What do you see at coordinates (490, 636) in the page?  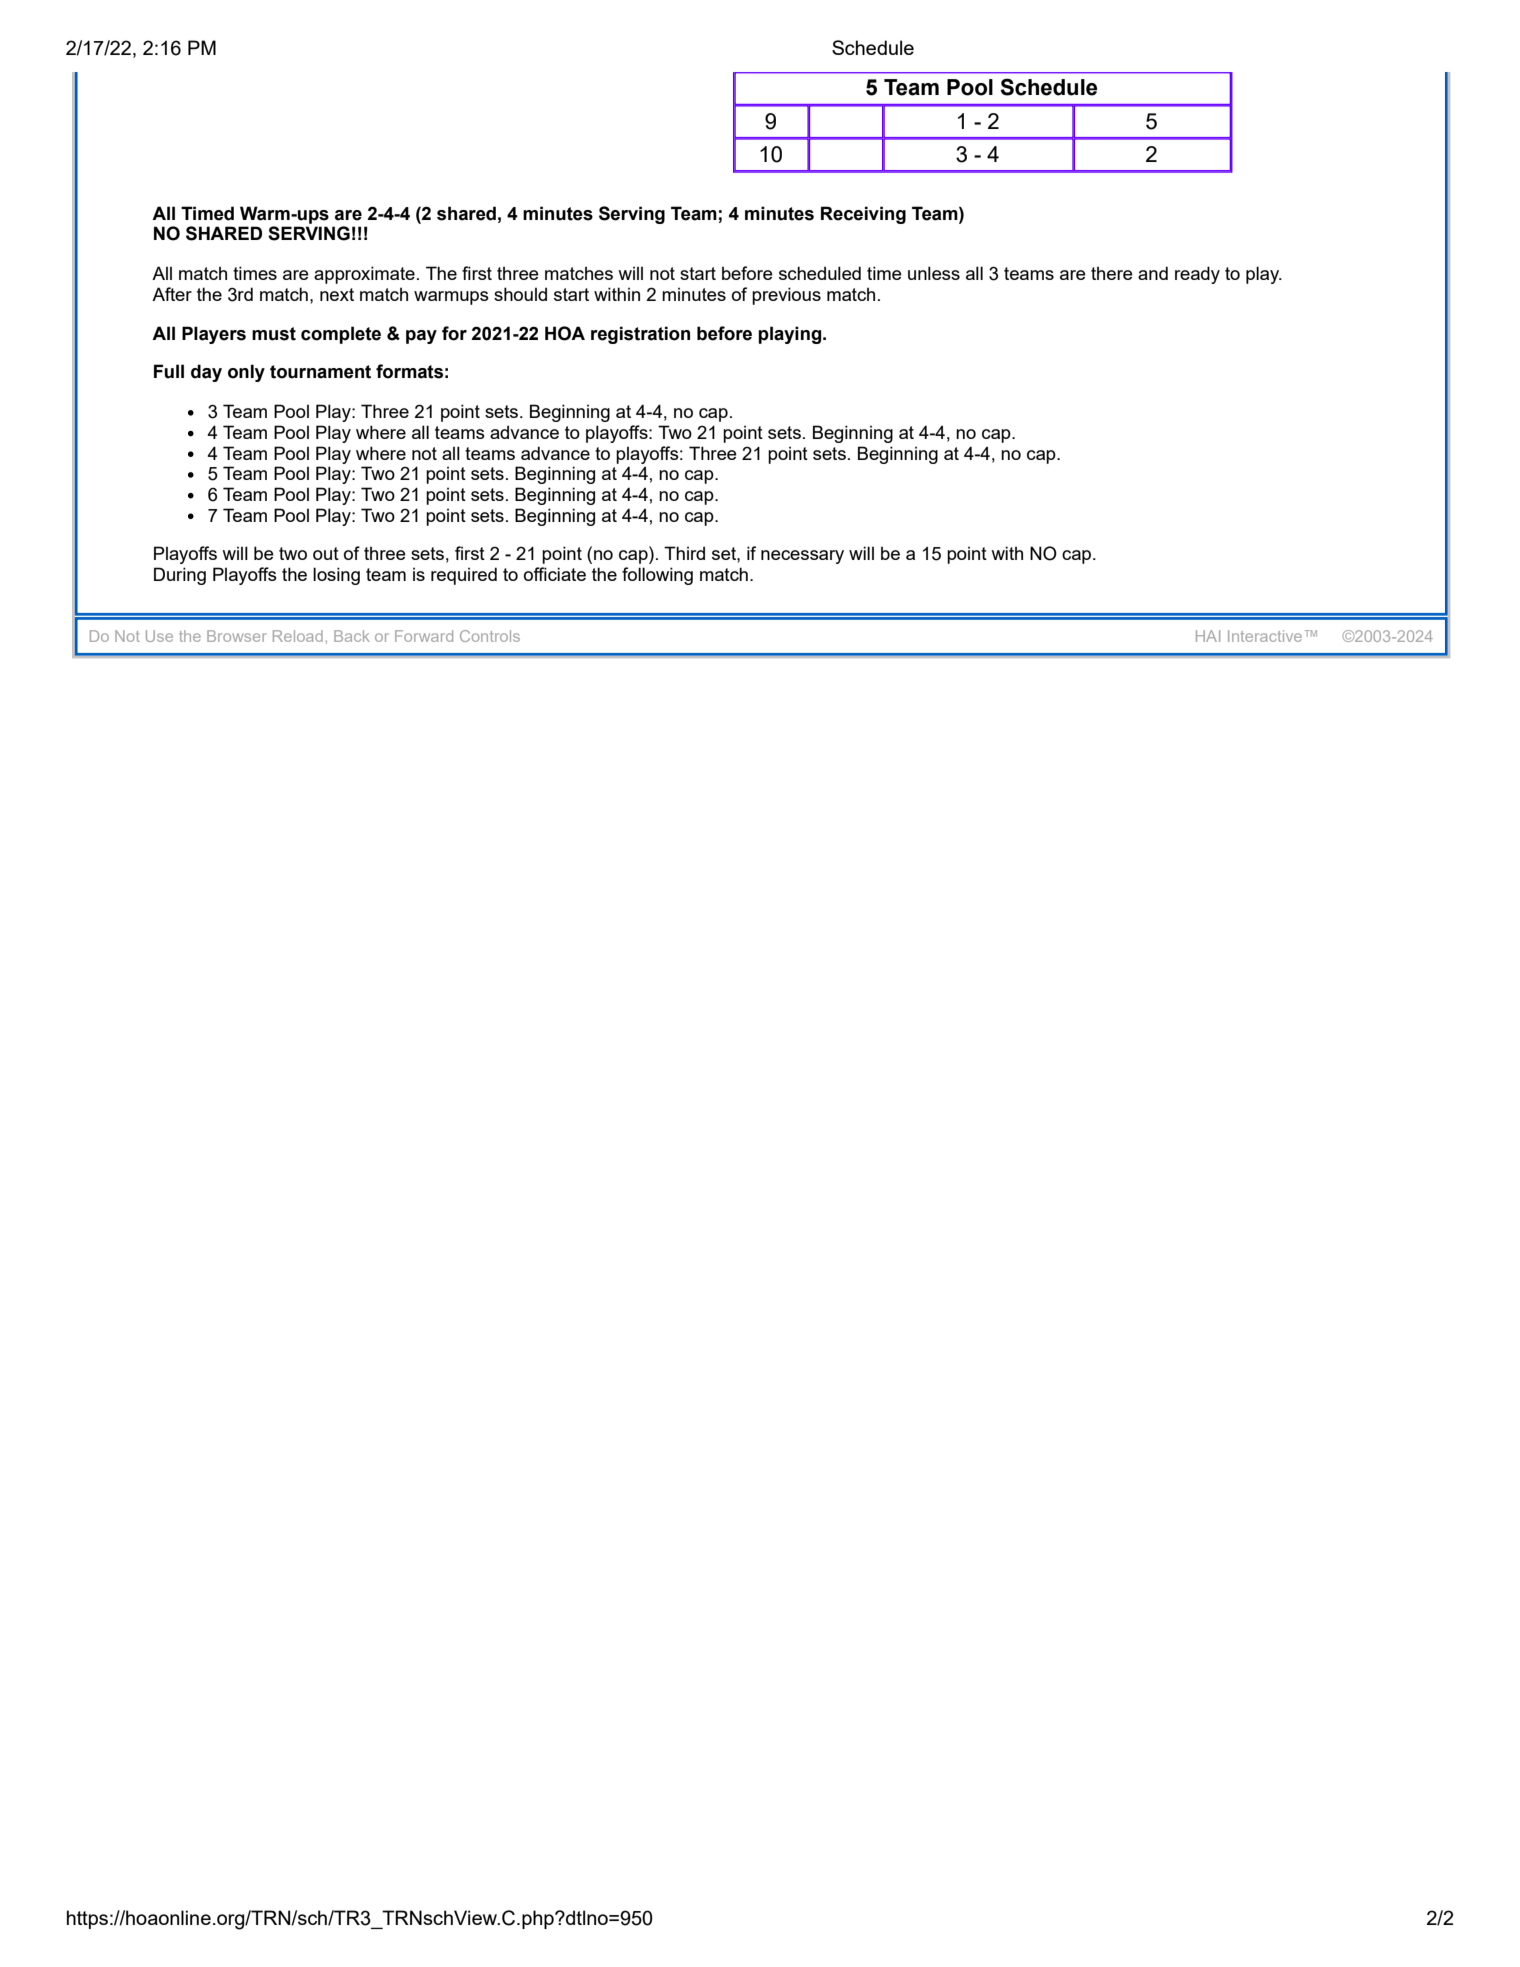 I see `Controls` at bounding box center [490, 636].
